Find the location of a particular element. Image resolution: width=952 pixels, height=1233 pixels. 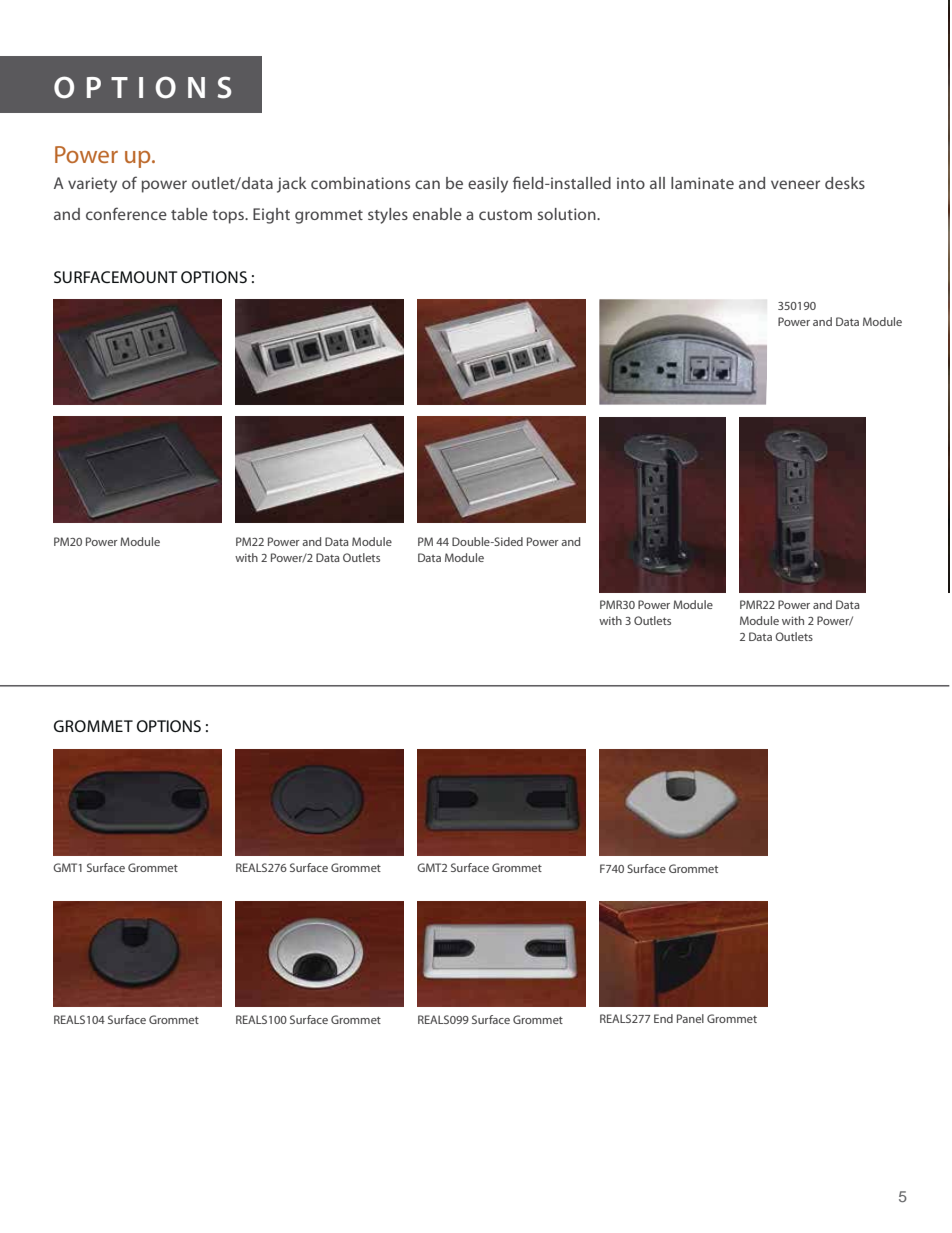

styles is located at coordinates (388, 216).
